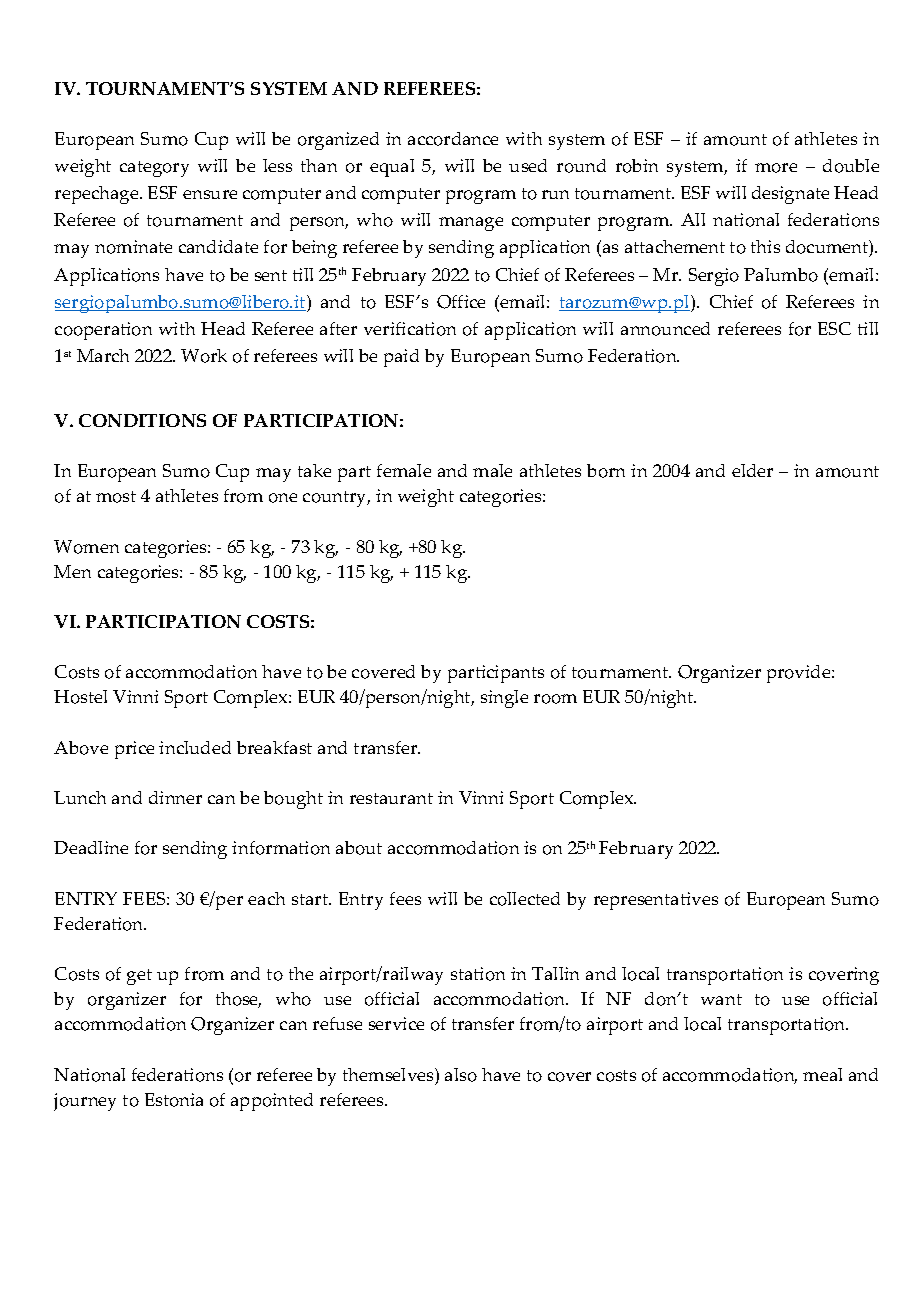 This page has width=924, height=1308. Describe the element at coordinates (266, 898) in the page. I see `each` at that location.
